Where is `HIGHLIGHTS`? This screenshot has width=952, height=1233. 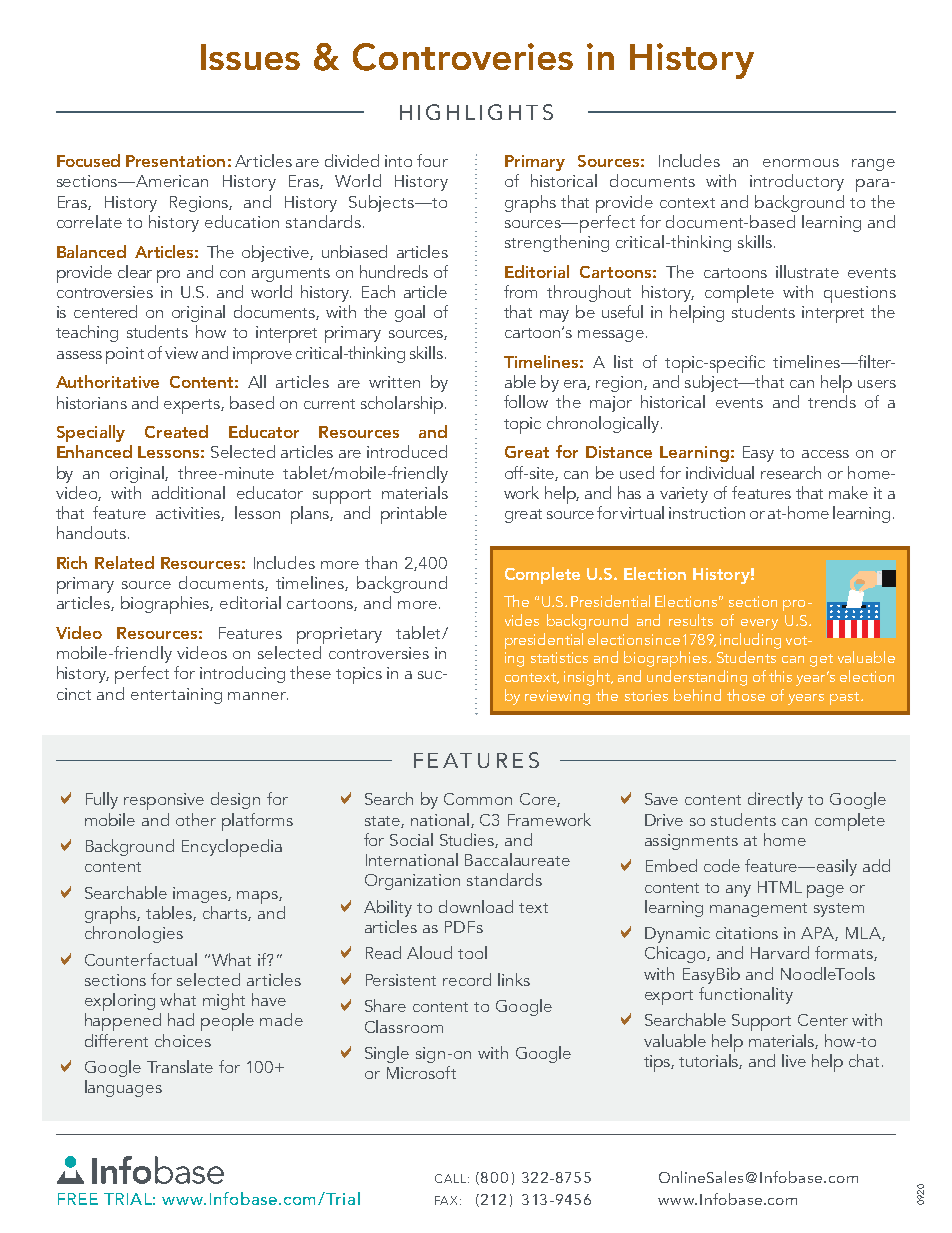 HIGHLIGHTS is located at coordinates (476, 112).
